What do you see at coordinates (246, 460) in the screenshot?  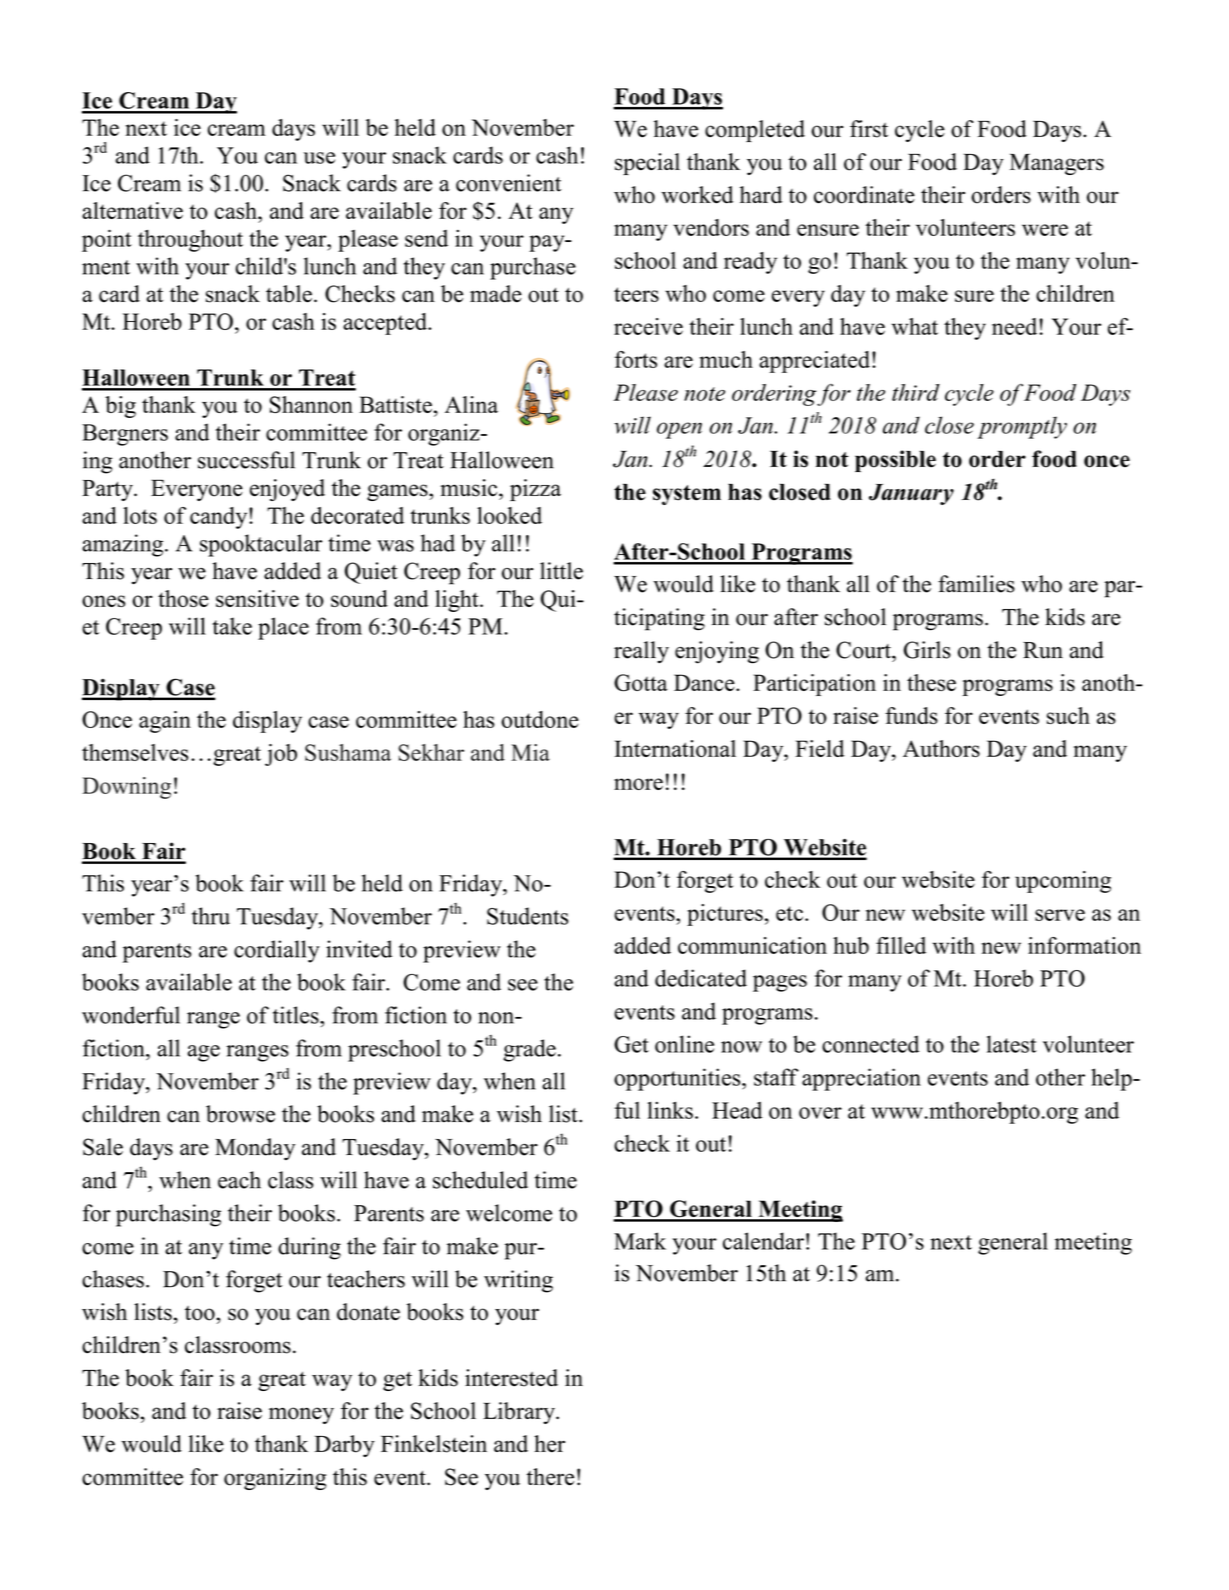 I see `successful` at bounding box center [246, 460].
